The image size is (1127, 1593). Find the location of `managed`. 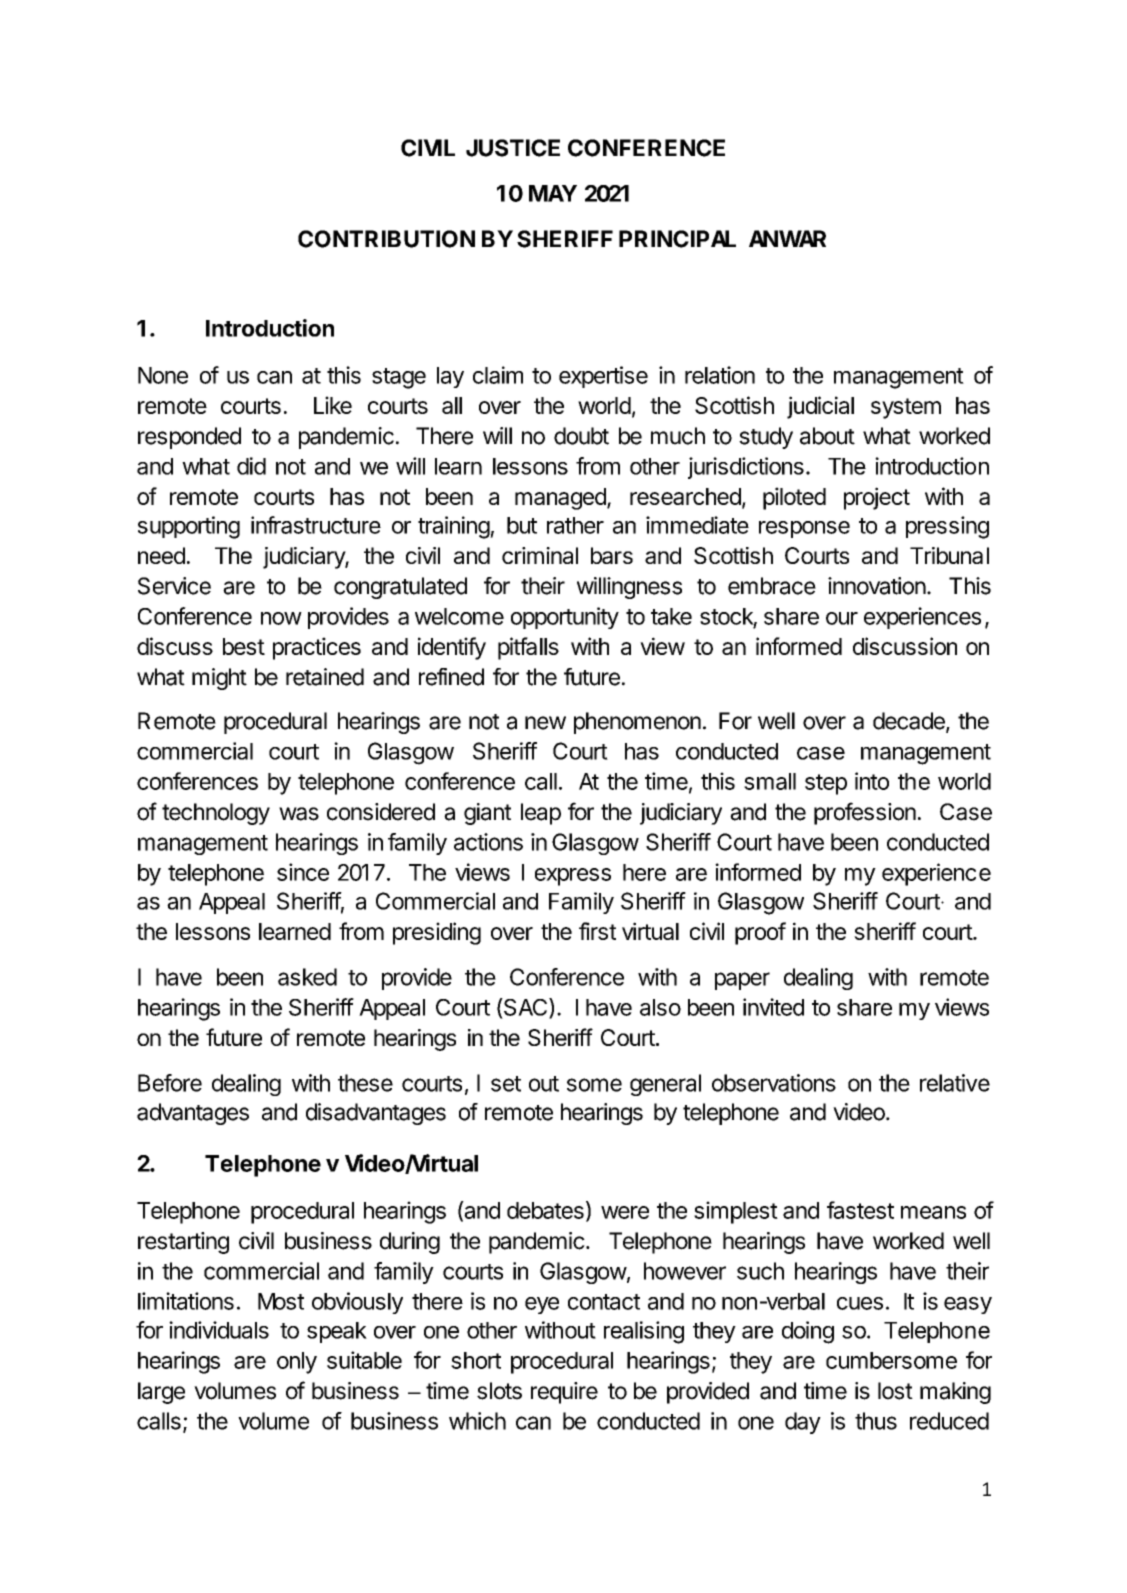

managed is located at coordinates (561, 499).
